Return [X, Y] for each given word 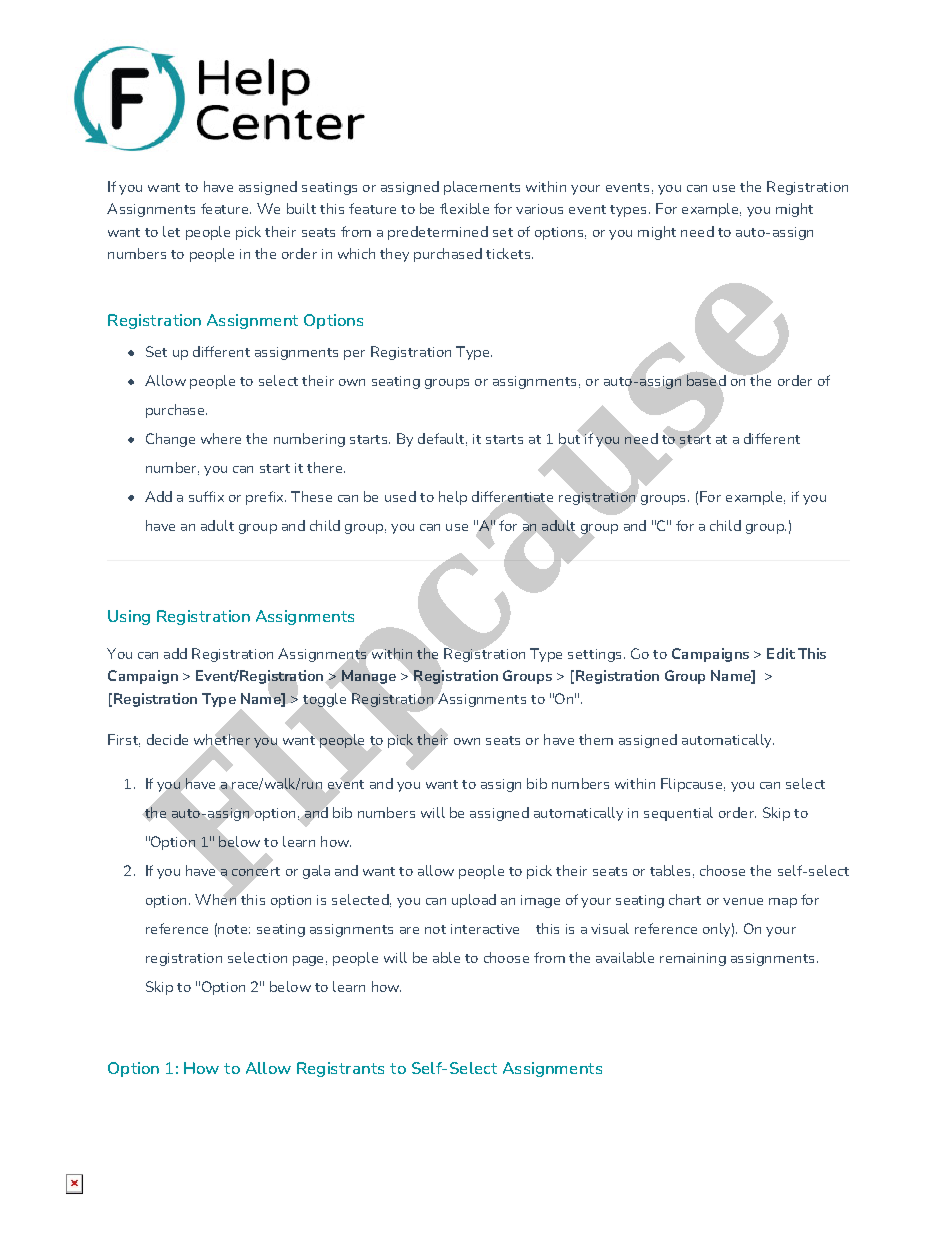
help [453, 498]
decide [167, 739]
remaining [693, 959]
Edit [781, 653]
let [171, 231]
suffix [206, 496]
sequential [678, 814]
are [409, 930]
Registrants [340, 1069]
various [539, 209]
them [596, 739]
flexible [464, 208]
